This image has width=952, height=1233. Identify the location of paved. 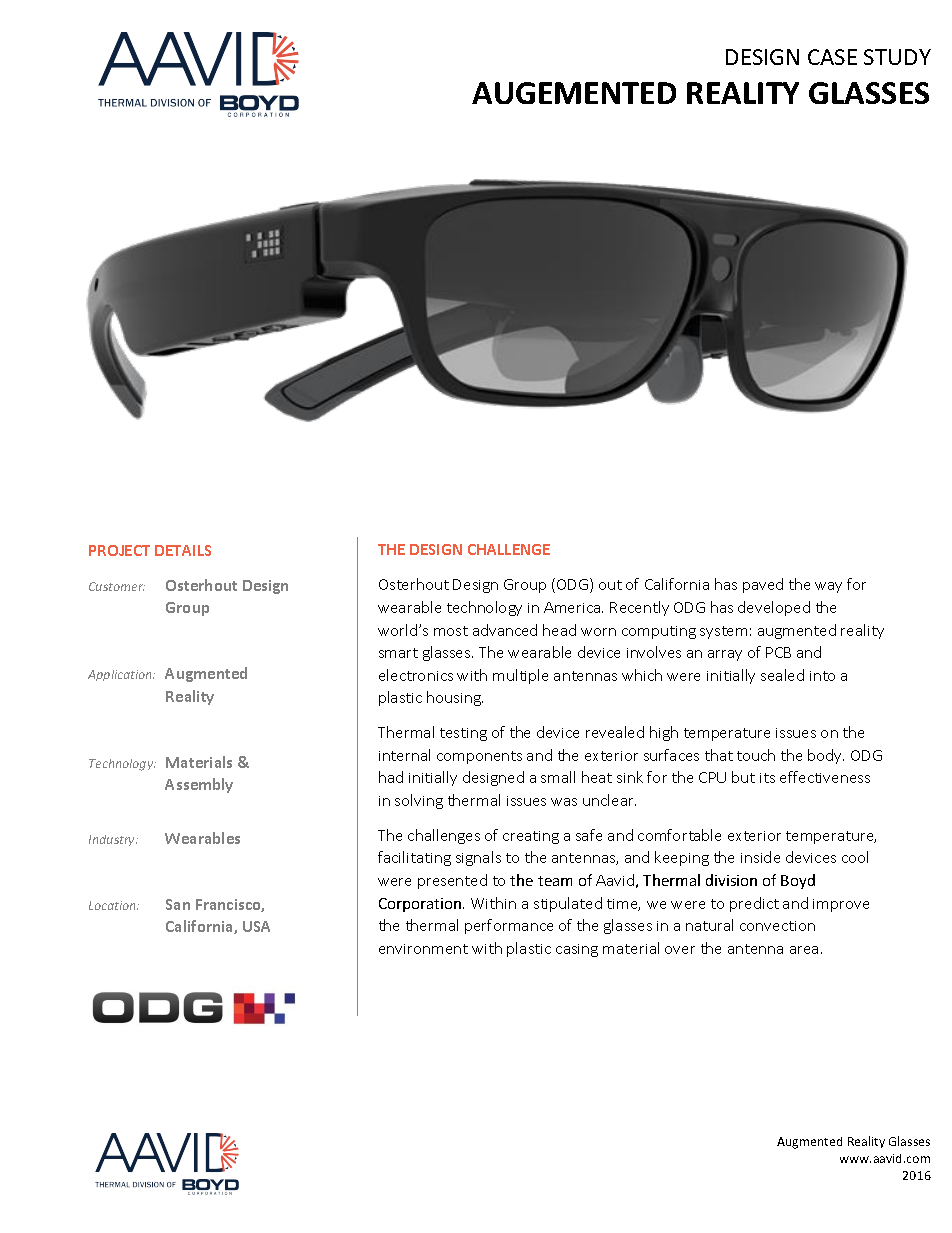
(763, 585).
